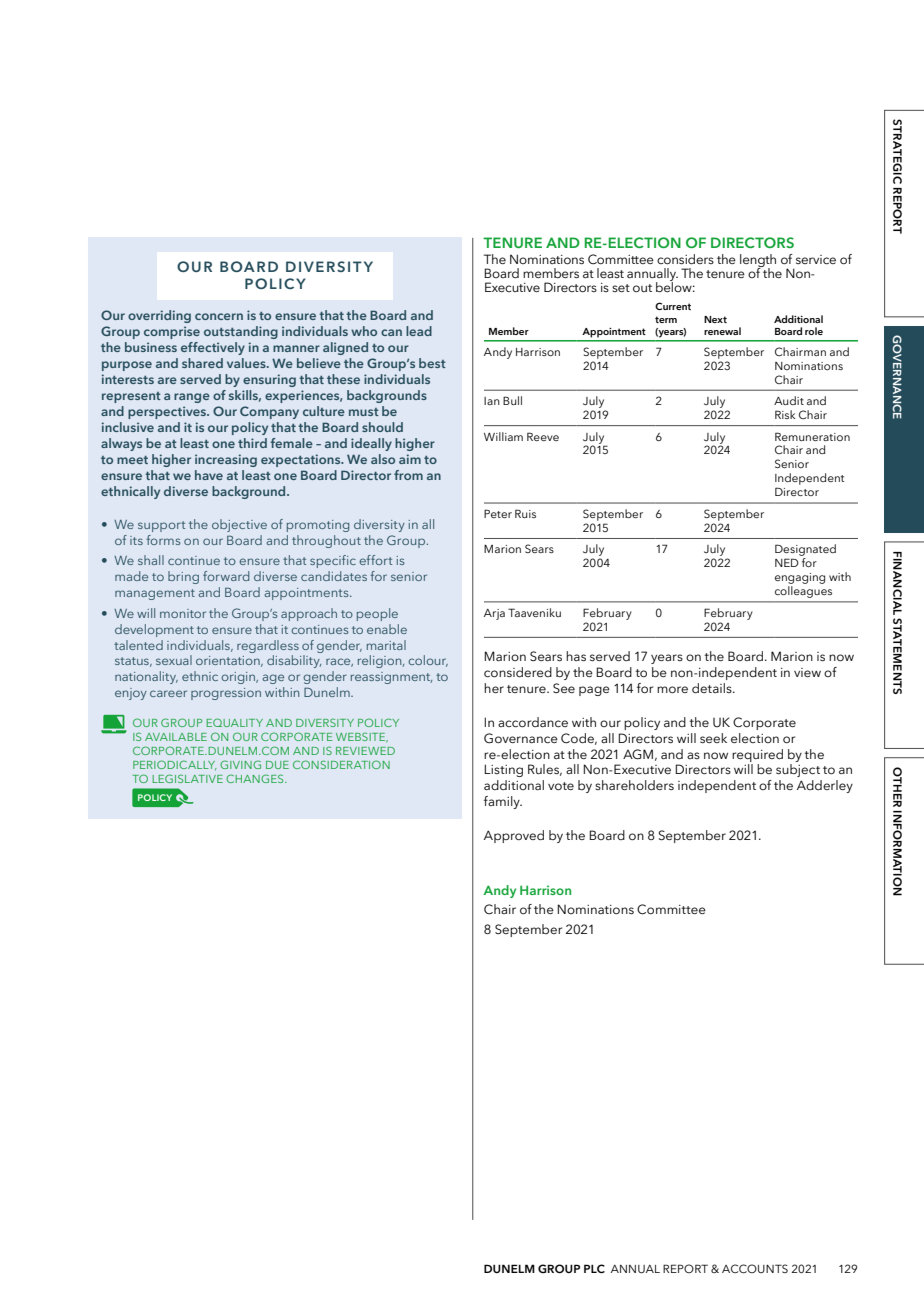 This image has height=1308, width=924. I want to click on LEGISLATIVE, so click(187, 778).
